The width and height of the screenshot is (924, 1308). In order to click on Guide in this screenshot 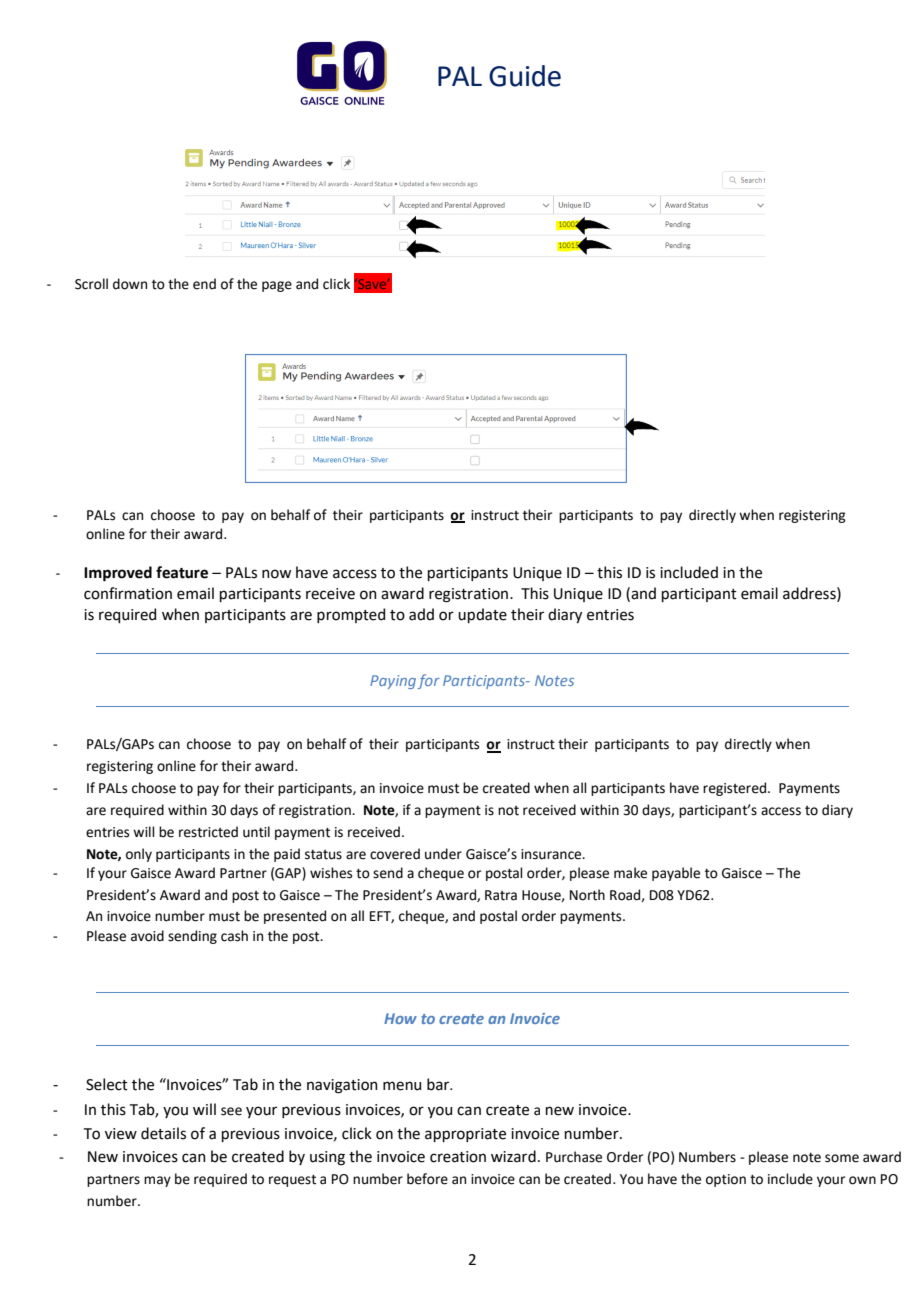, I will do `click(525, 76)`.
